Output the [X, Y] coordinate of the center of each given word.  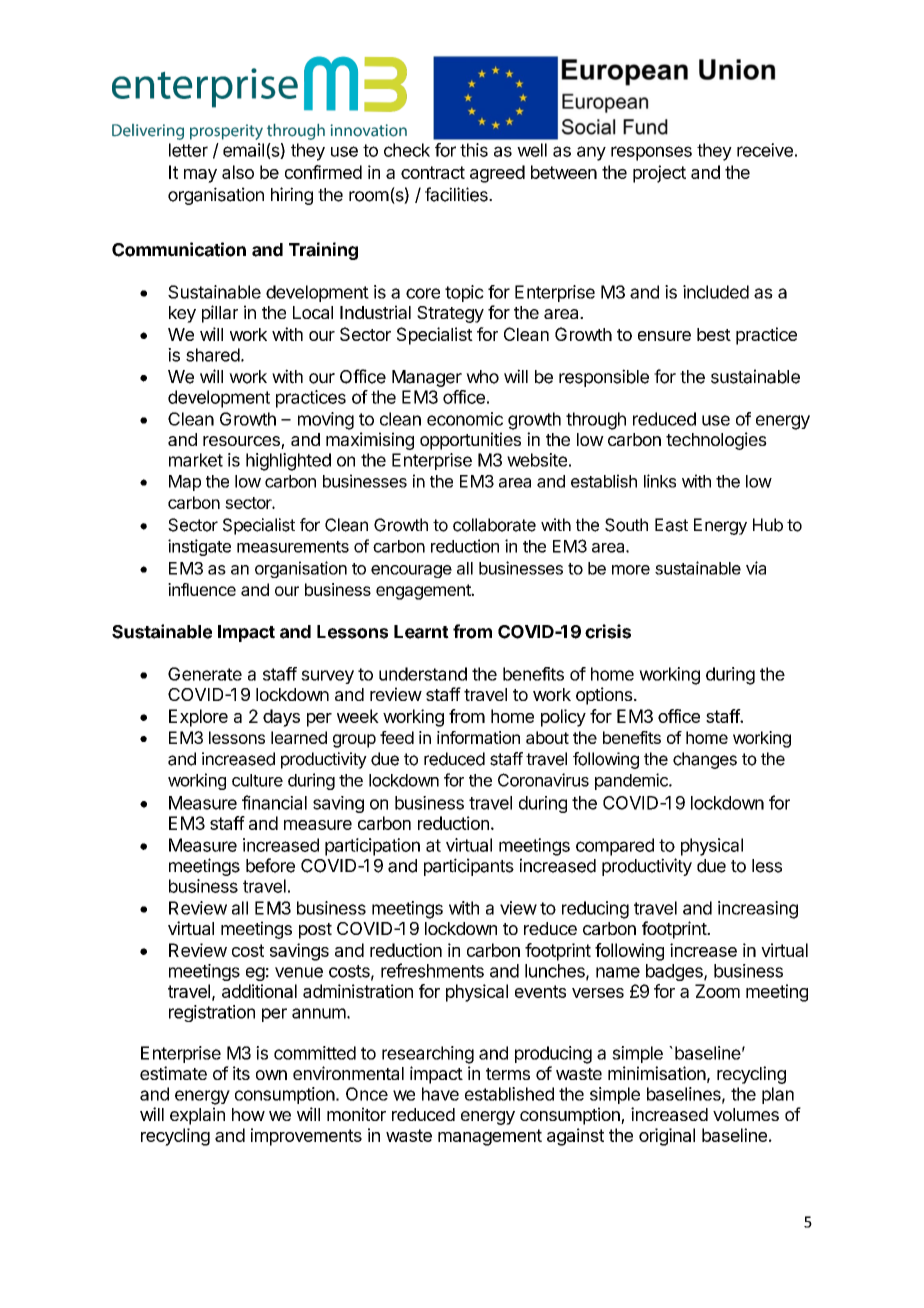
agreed [497, 174]
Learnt [421, 632]
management [490, 1137]
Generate [205, 674]
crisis [608, 631]
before [270, 865]
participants [469, 867]
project [659, 174]
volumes [746, 1114]
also [238, 172]
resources [242, 442]
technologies [716, 441]
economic [465, 419]
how [248, 1114]
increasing [758, 910]
